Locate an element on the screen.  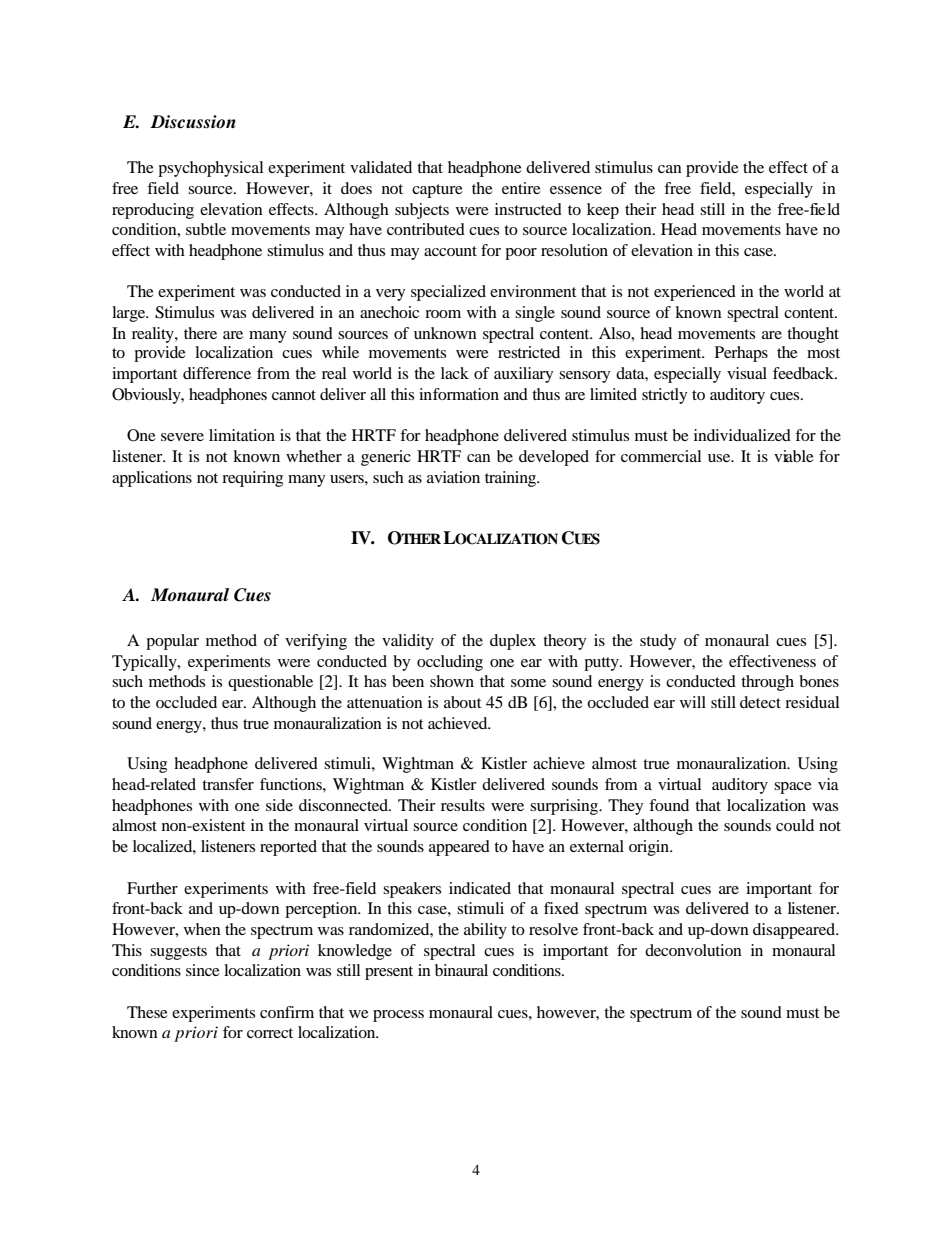
psychophysical is located at coordinates (210, 169).
